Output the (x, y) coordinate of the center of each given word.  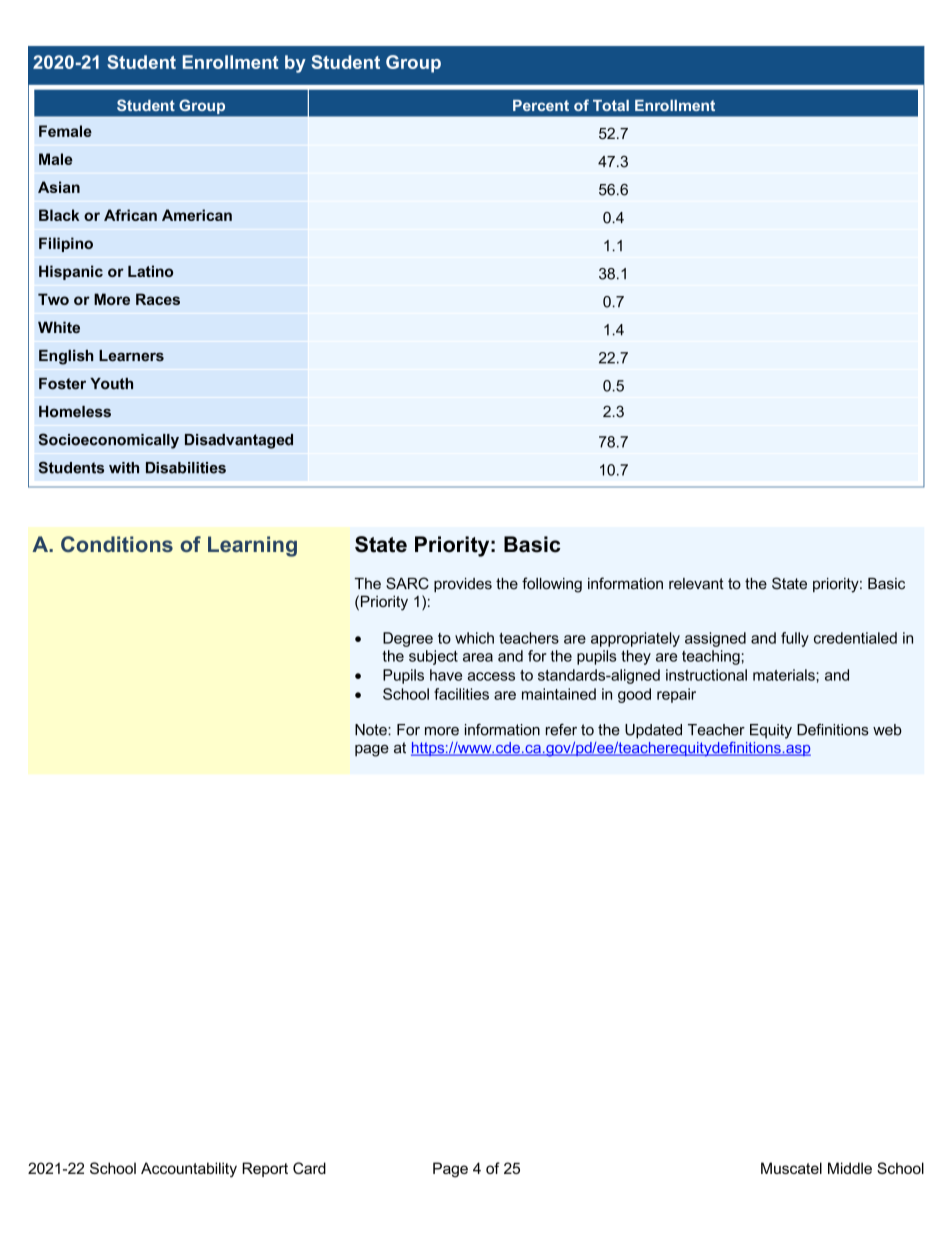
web (887, 730)
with (124, 468)
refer (561, 729)
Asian (59, 187)
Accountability (189, 1169)
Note (372, 730)
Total (611, 105)
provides (463, 585)
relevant (696, 584)
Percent (541, 105)
